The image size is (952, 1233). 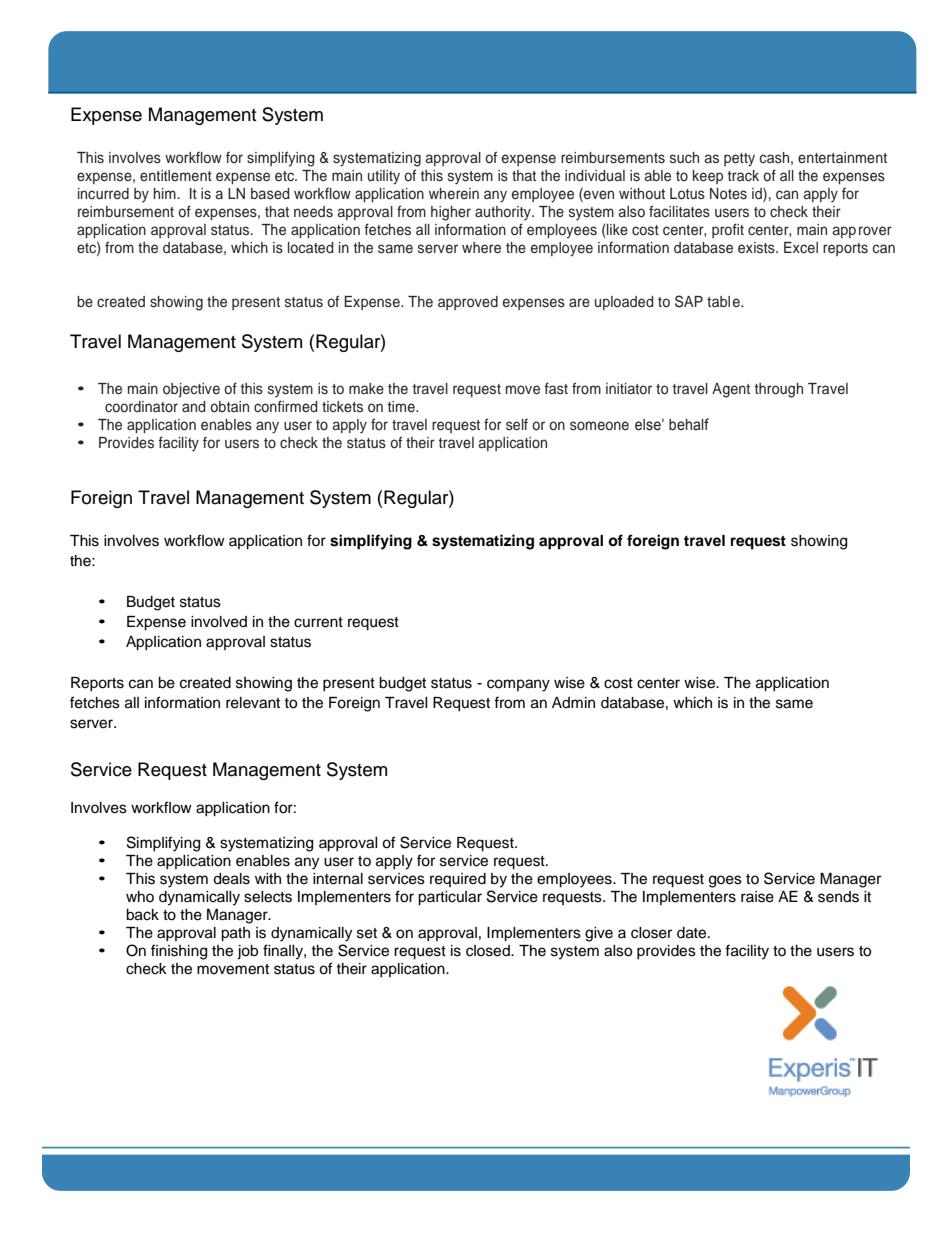 I want to click on higher, so click(x=451, y=213).
